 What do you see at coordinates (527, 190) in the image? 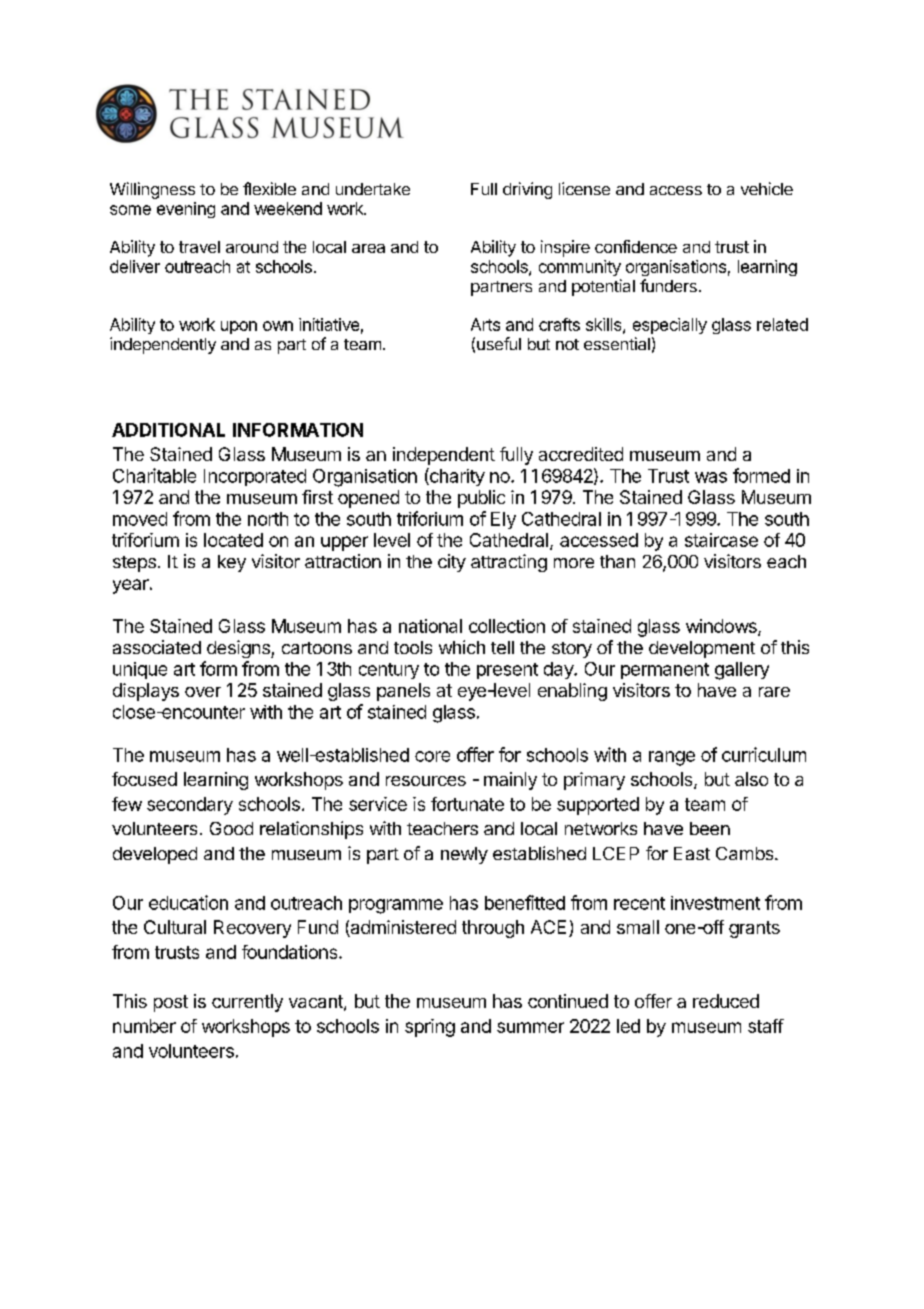
I see `driving` at bounding box center [527, 190].
